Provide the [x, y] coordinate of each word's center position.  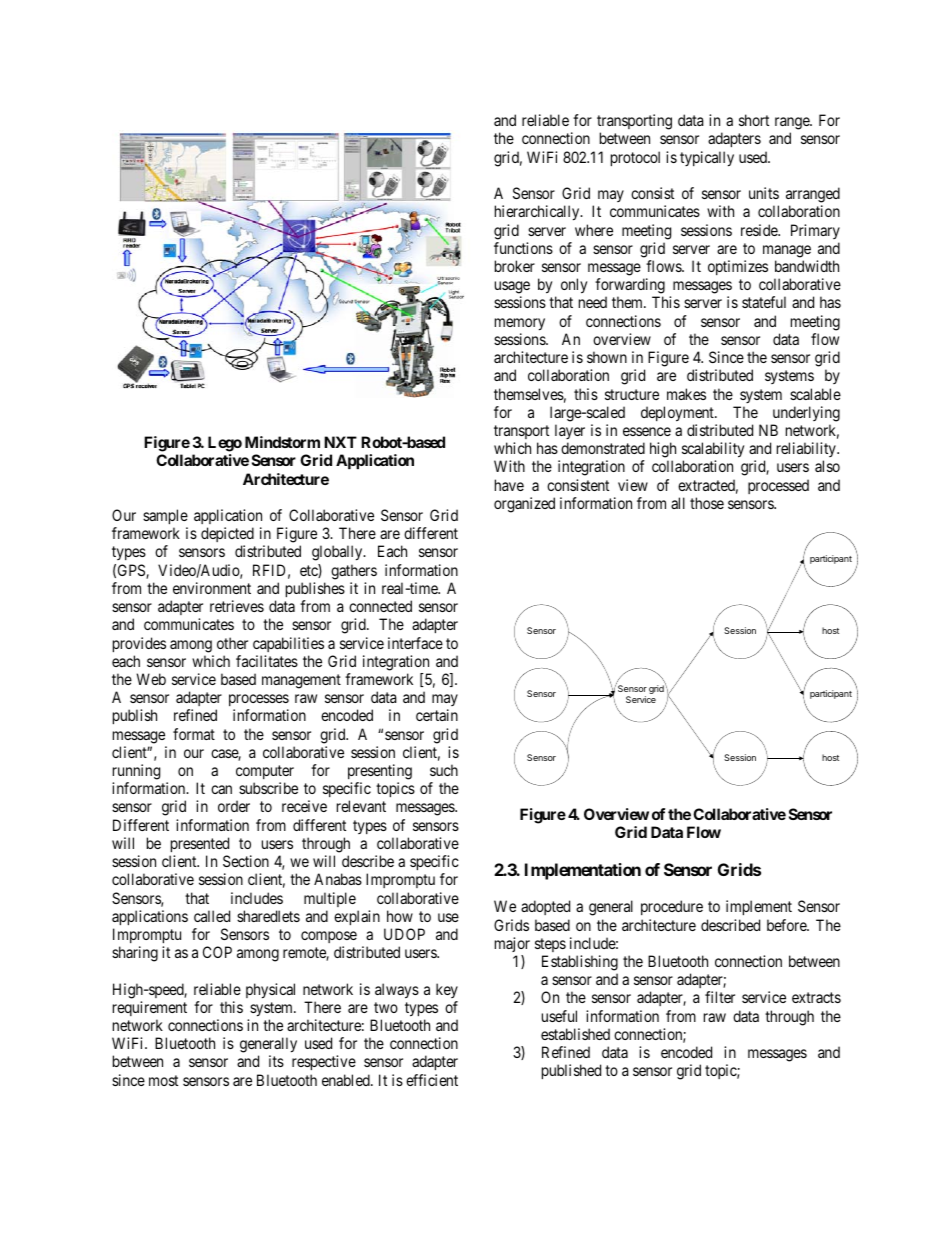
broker [515, 266]
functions [523, 248]
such [444, 770]
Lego [225, 444]
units [764, 193]
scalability [713, 451]
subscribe [268, 788]
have [509, 485]
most [163, 1080]
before [787, 925]
